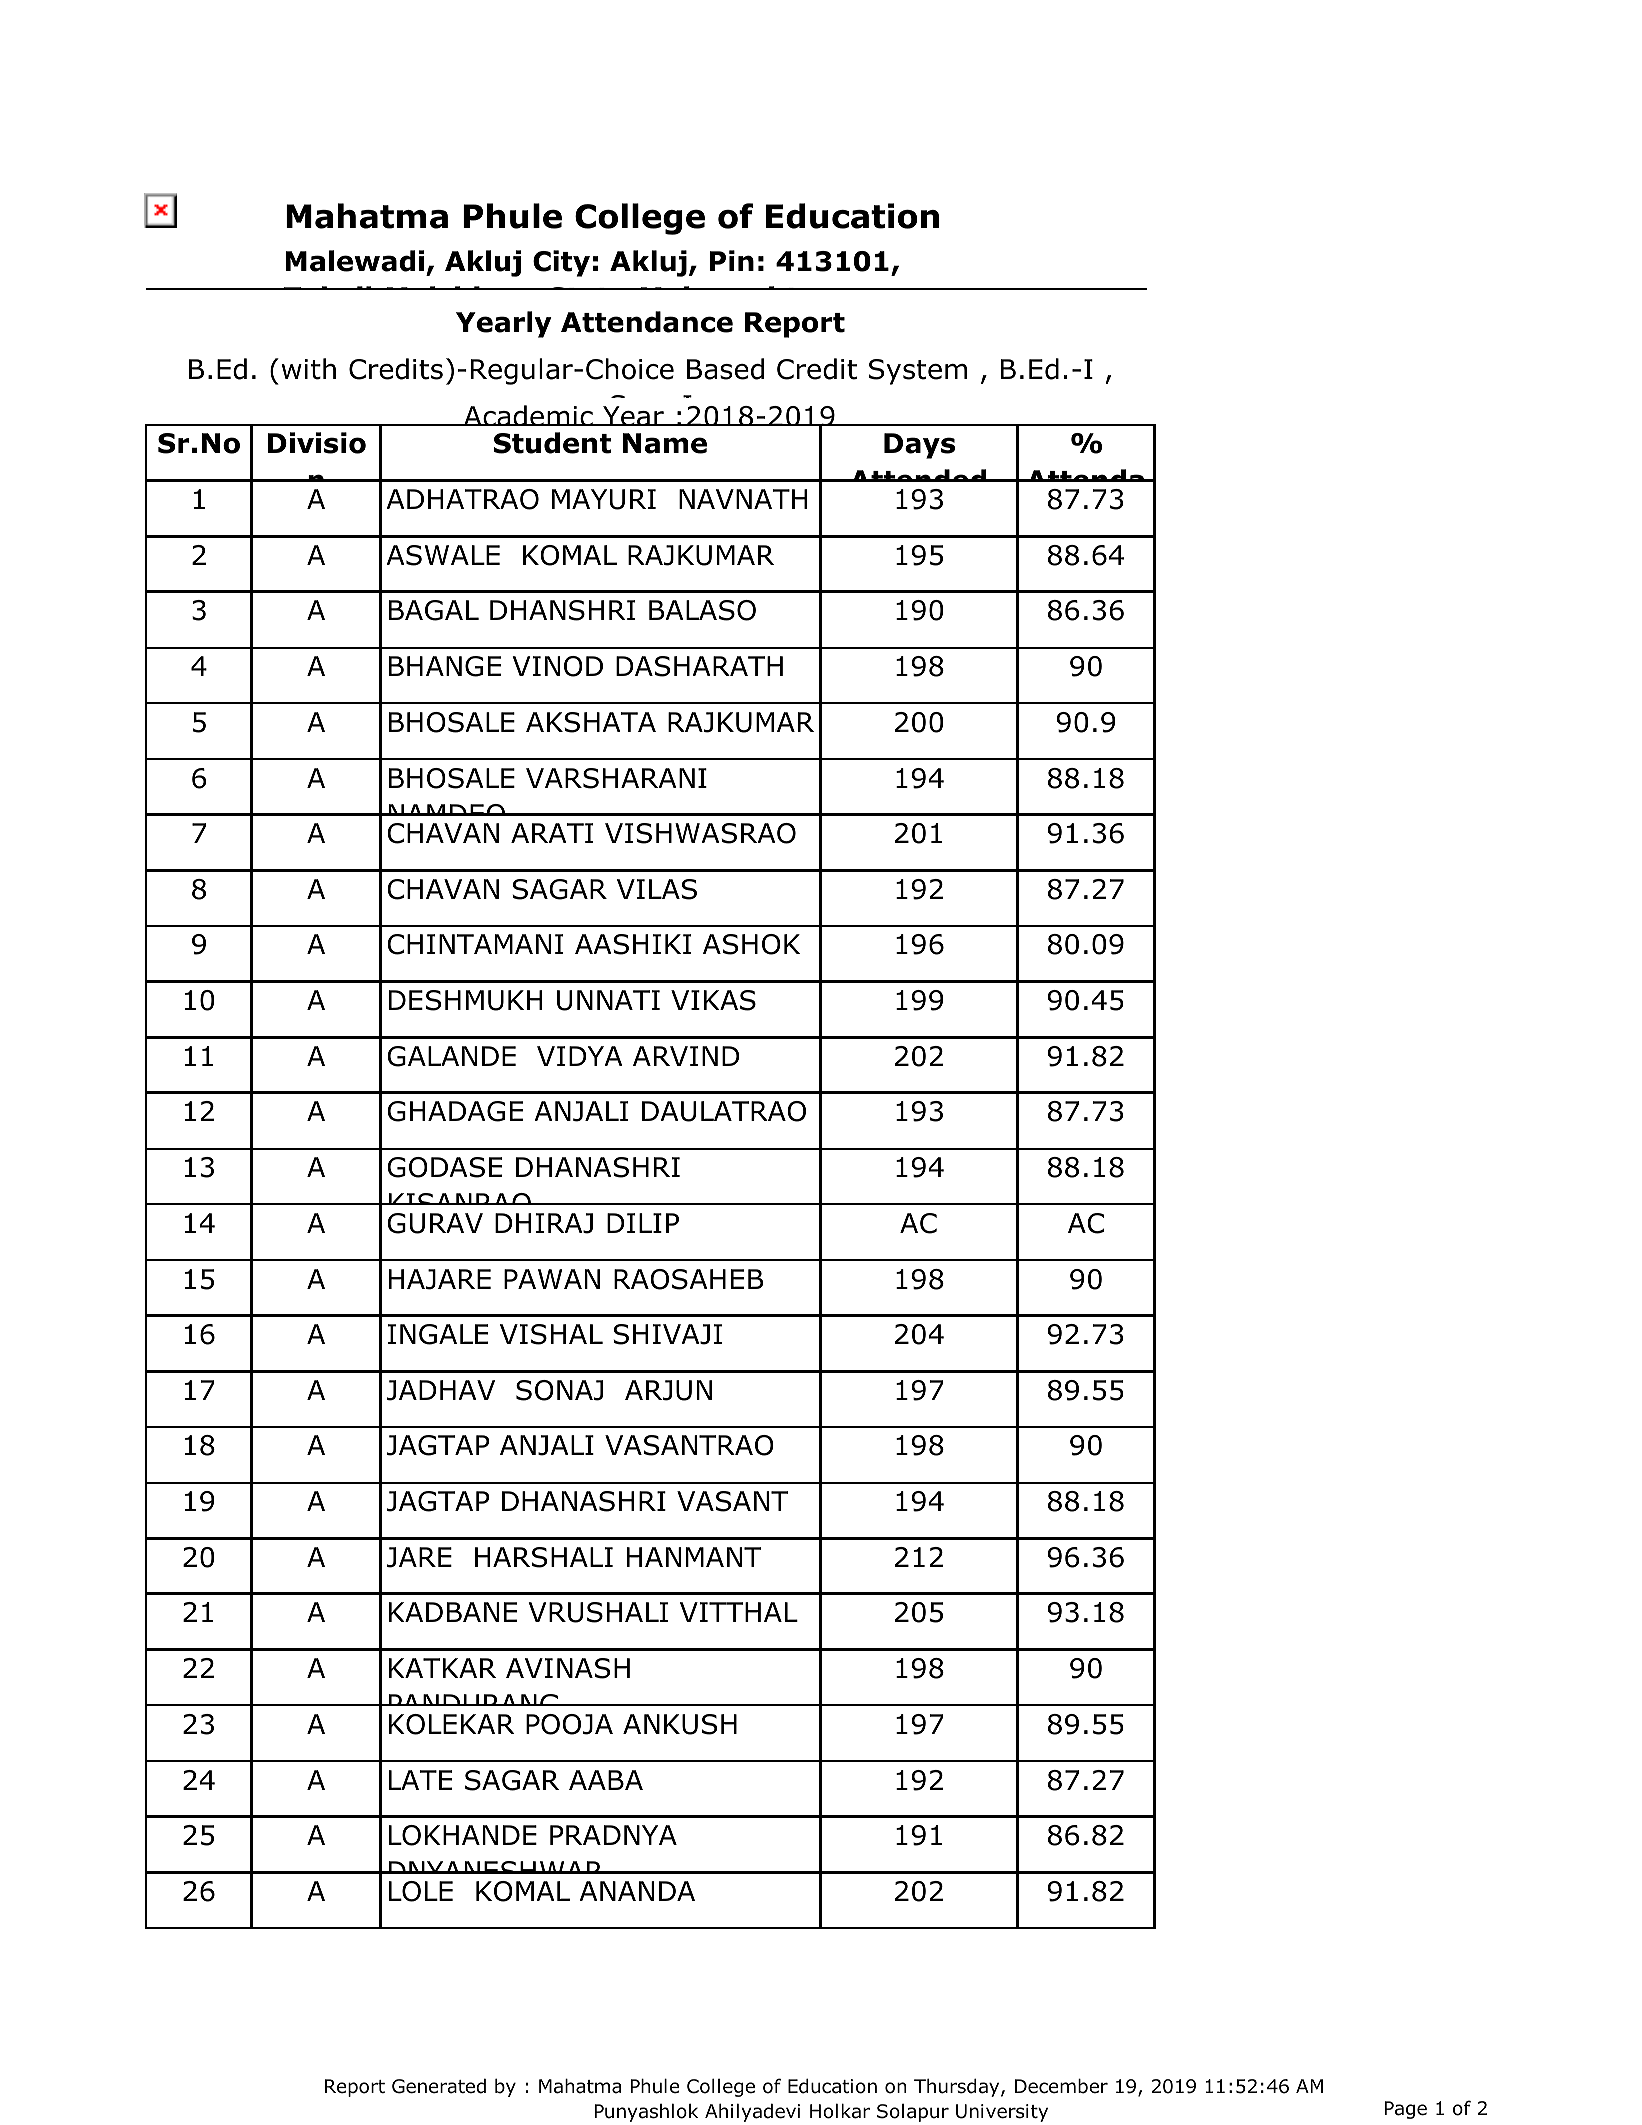 The width and height of the image is (1642, 2125). Describe the element at coordinates (561, 263) in the image. I see `City` at that location.
